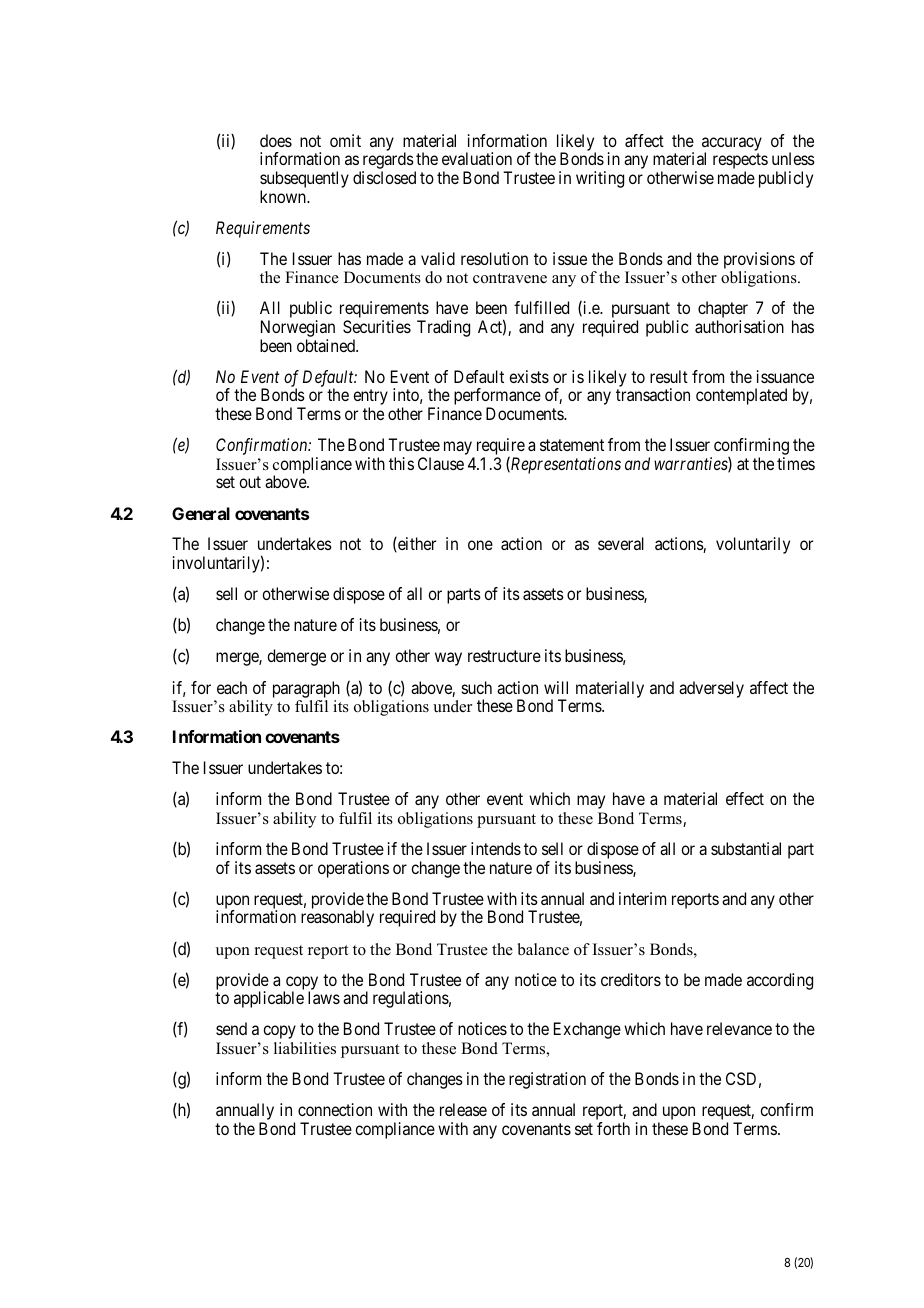 Image resolution: width=924 pixels, height=1308 pixels. Describe the element at coordinates (746, 848) in the screenshot. I see `substantial` at that location.
